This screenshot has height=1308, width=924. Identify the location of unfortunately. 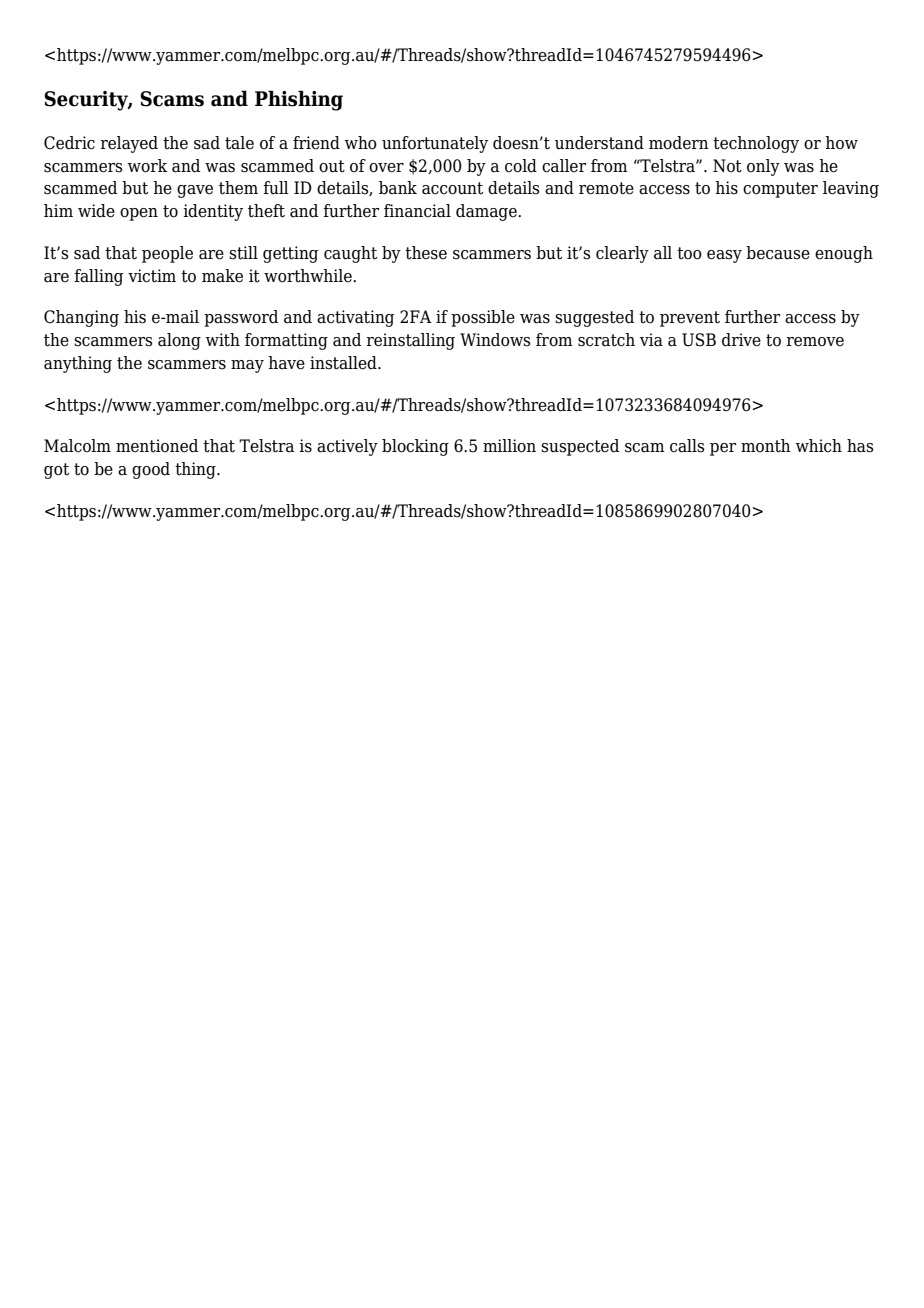
(435, 144).
